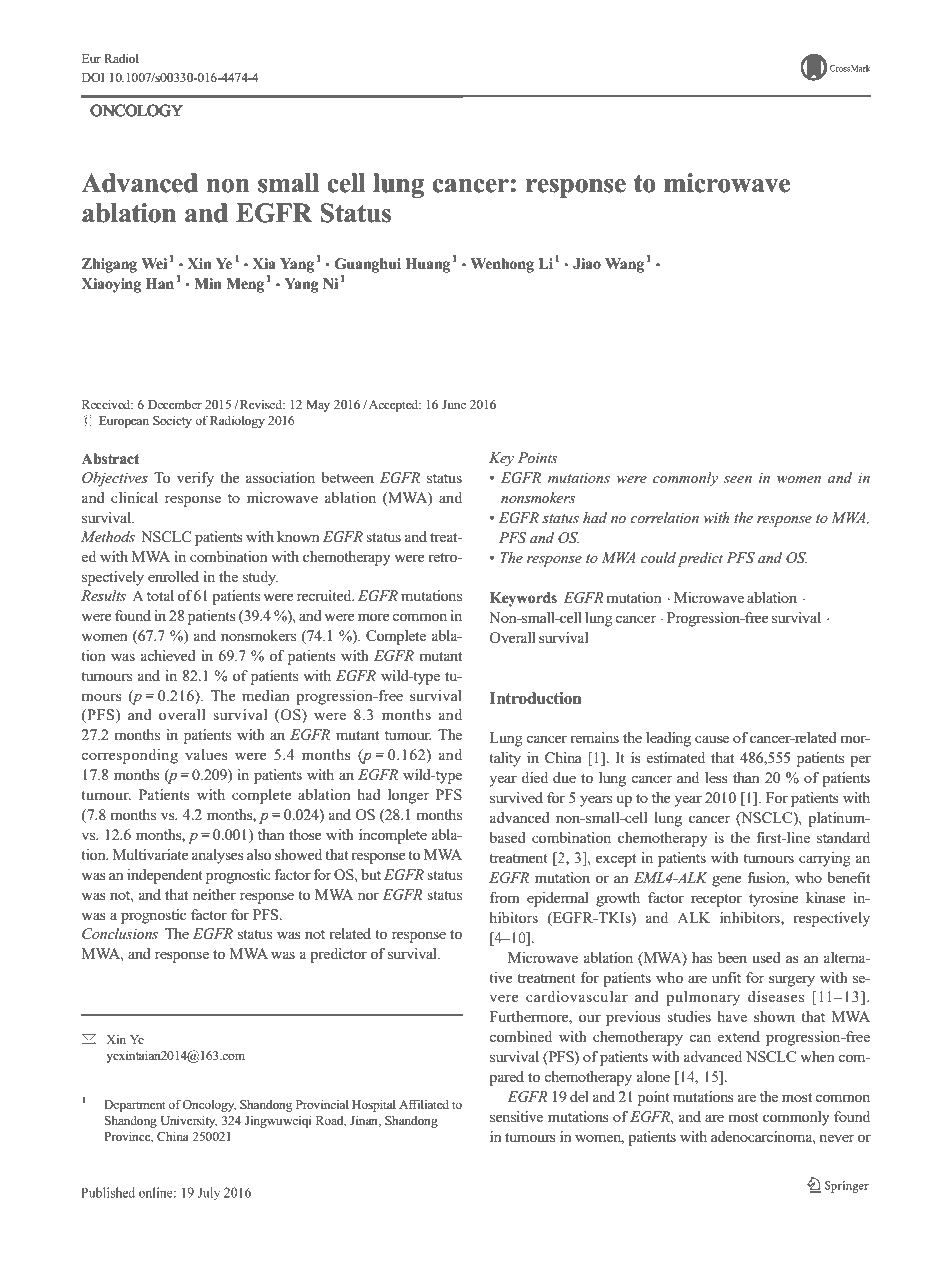 Image resolution: width=952 pixels, height=1265 pixels. What do you see at coordinates (175, 404) in the screenshot?
I see `December` at bounding box center [175, 404].
